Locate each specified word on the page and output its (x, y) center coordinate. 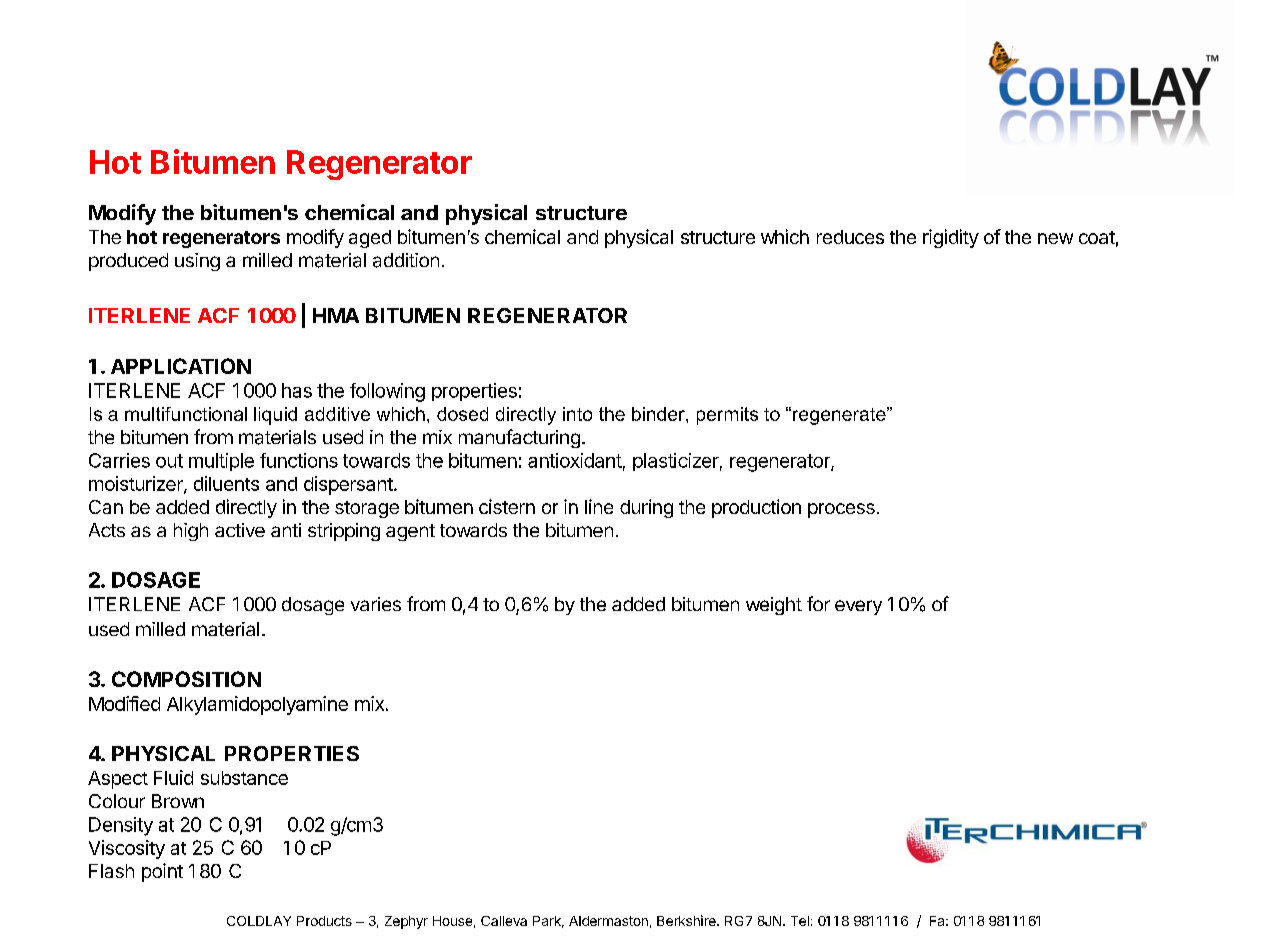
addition (406, 260)
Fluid (173, 777)
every (858, 607)
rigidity (951, 238)
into (577, 414)
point (162, 872)
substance (244, 778)
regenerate (840, 416)
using (197, 262)
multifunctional (186, 414)
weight (774, 606)
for (818, 603)
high (191, 532)
